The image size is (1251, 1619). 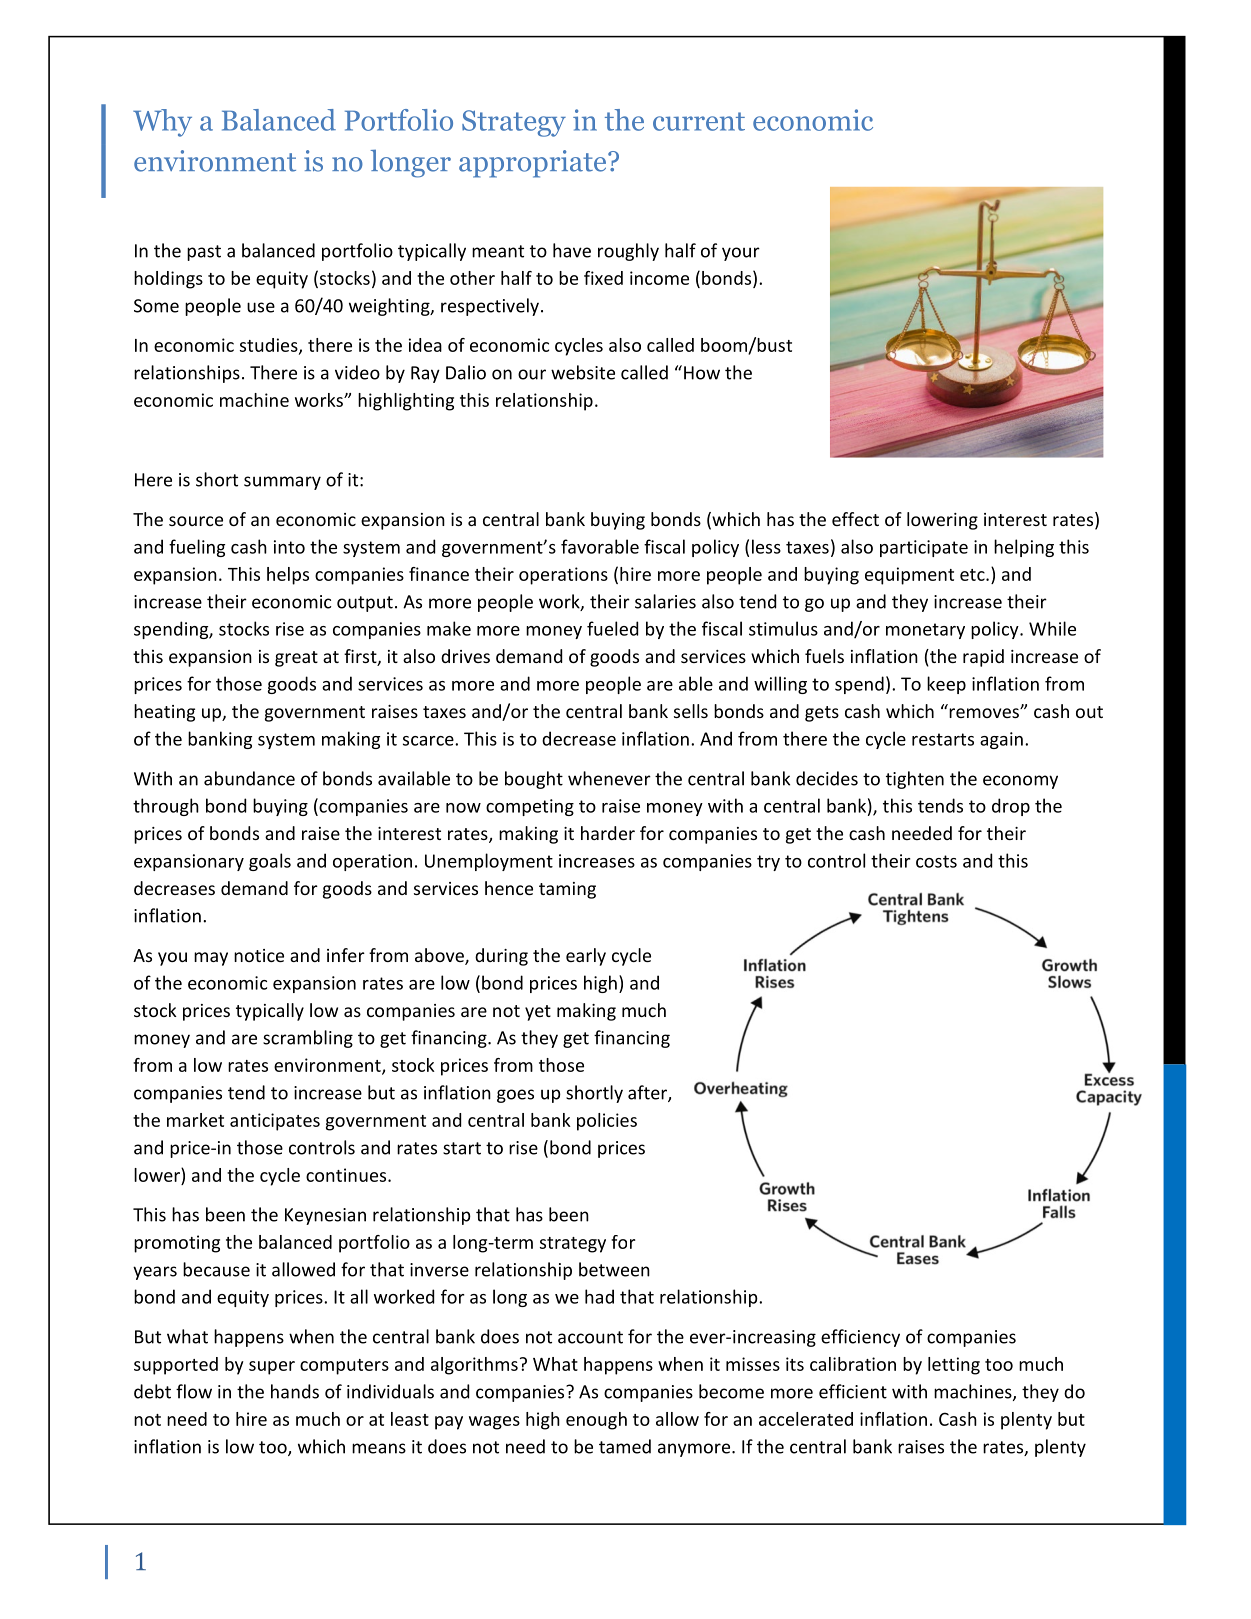 I want to click on notice, so click(x=259, y=955).
